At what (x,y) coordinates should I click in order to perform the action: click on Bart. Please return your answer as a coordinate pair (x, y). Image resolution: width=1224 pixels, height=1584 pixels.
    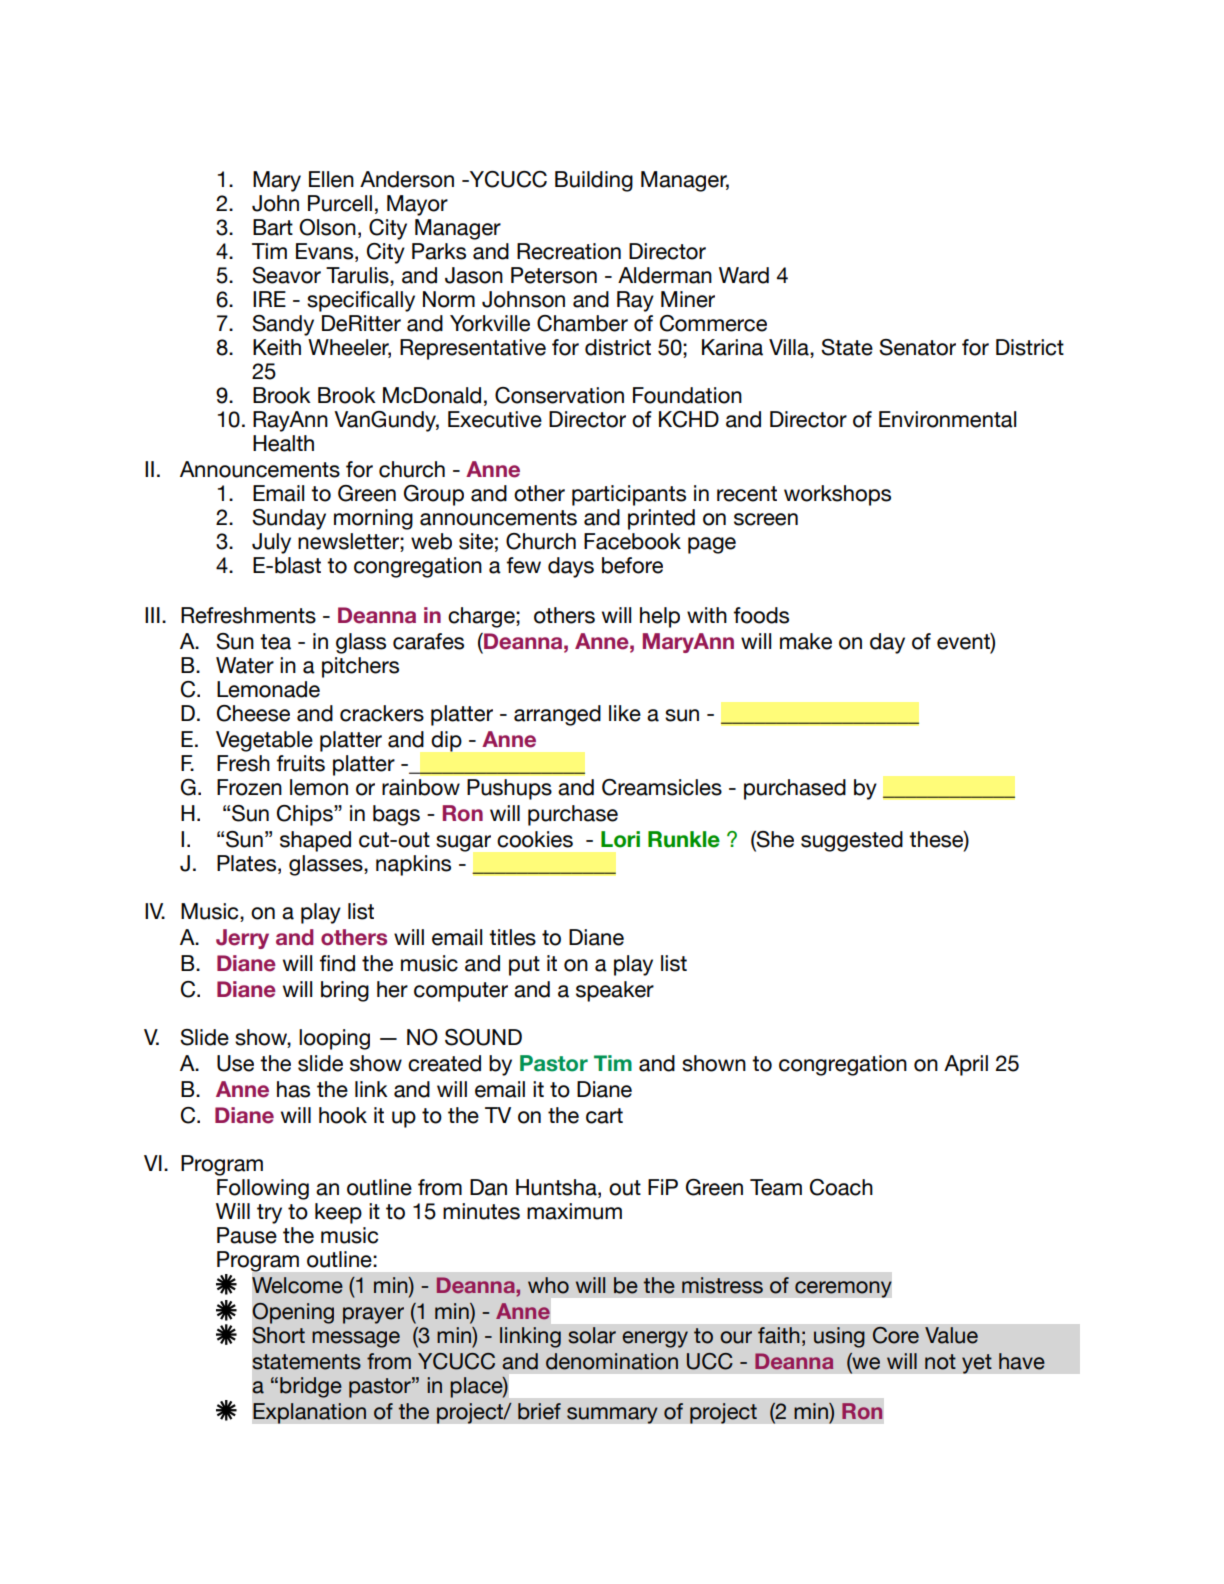
    Looking at the image, I should click on (273, 227).
